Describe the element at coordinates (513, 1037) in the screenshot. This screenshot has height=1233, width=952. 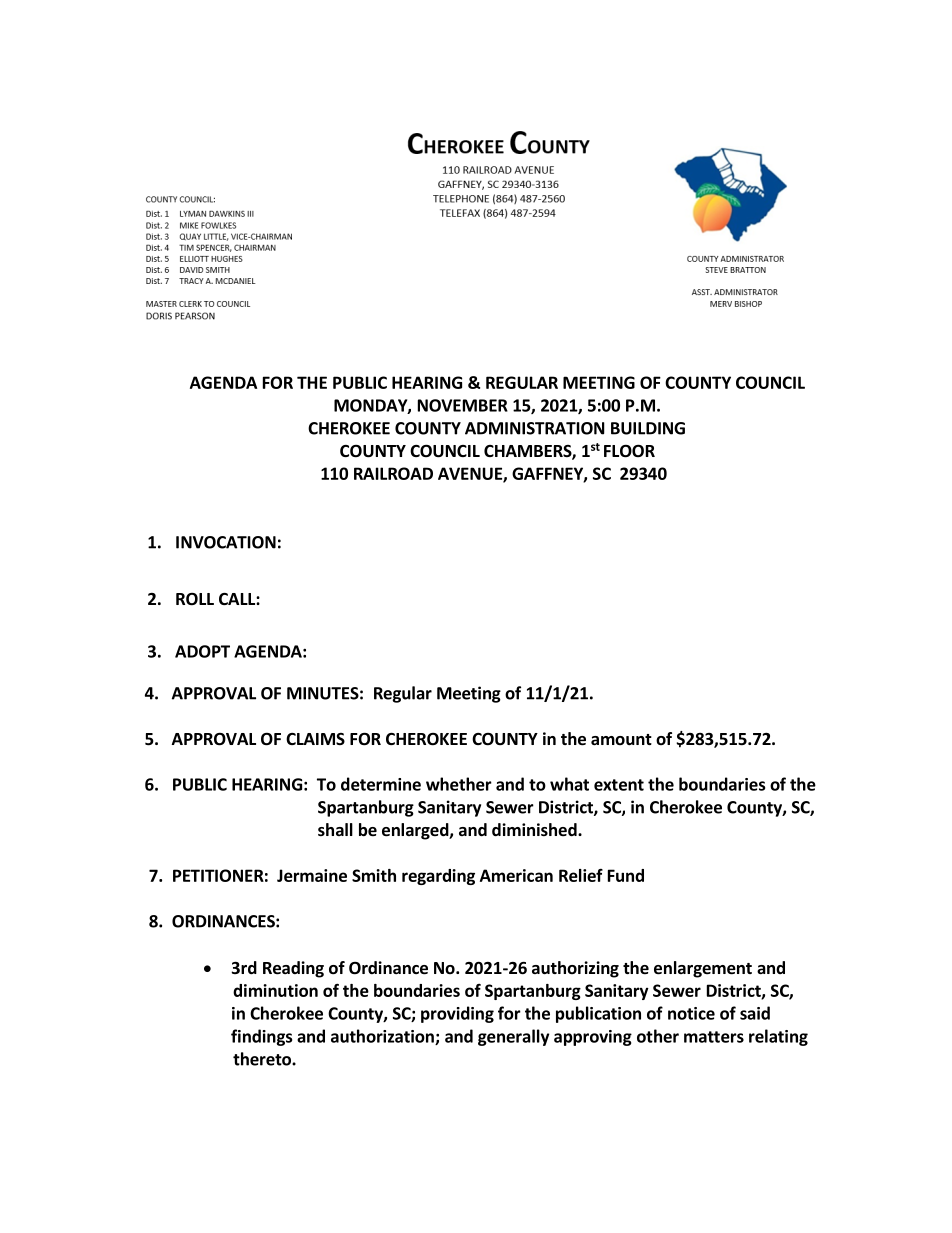
I see `generally` at that location.
